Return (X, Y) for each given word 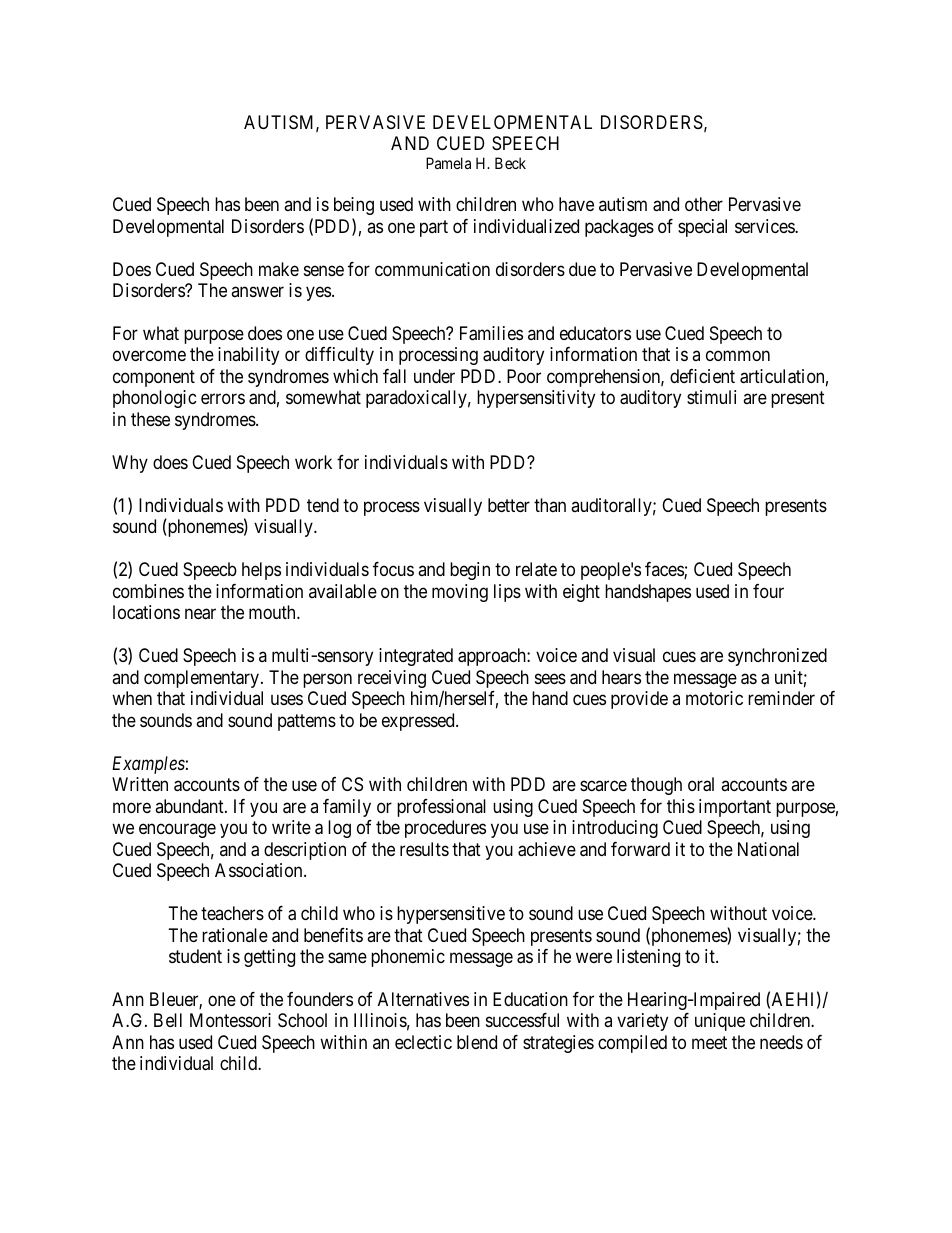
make (279, 269)
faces (665, 570)
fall (394, 376)
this (681, 806)
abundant (190, 806)
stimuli (711, 397)
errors (223, 399)
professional (441, 808)
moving (460, 593)
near (200, 614)
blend (477, 1042)
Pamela (448, 163)
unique (720, 1022)
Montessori (230, 1020)
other (704, 204)
